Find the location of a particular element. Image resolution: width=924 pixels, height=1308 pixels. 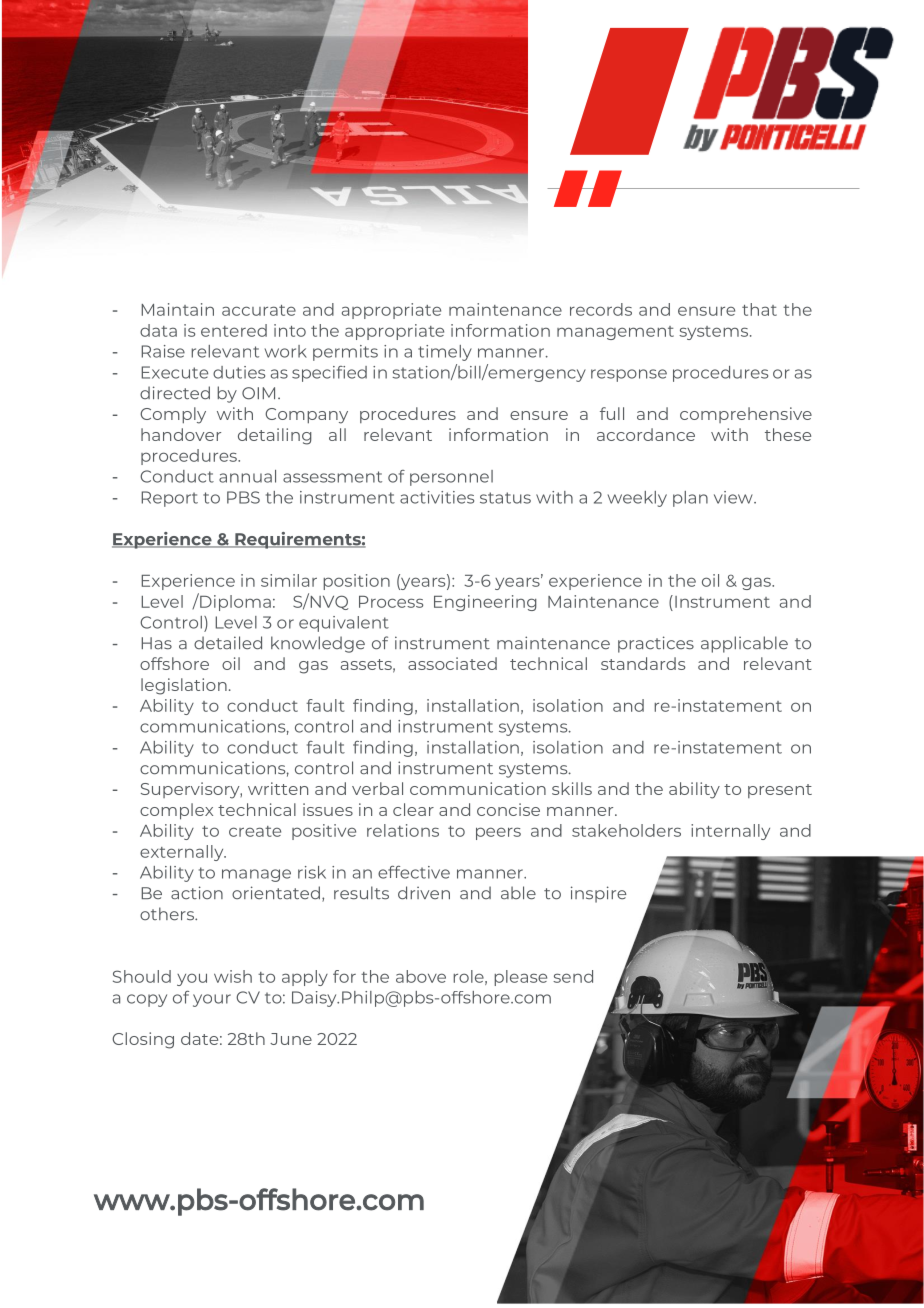

complex is located at coordinates (176, 811).
